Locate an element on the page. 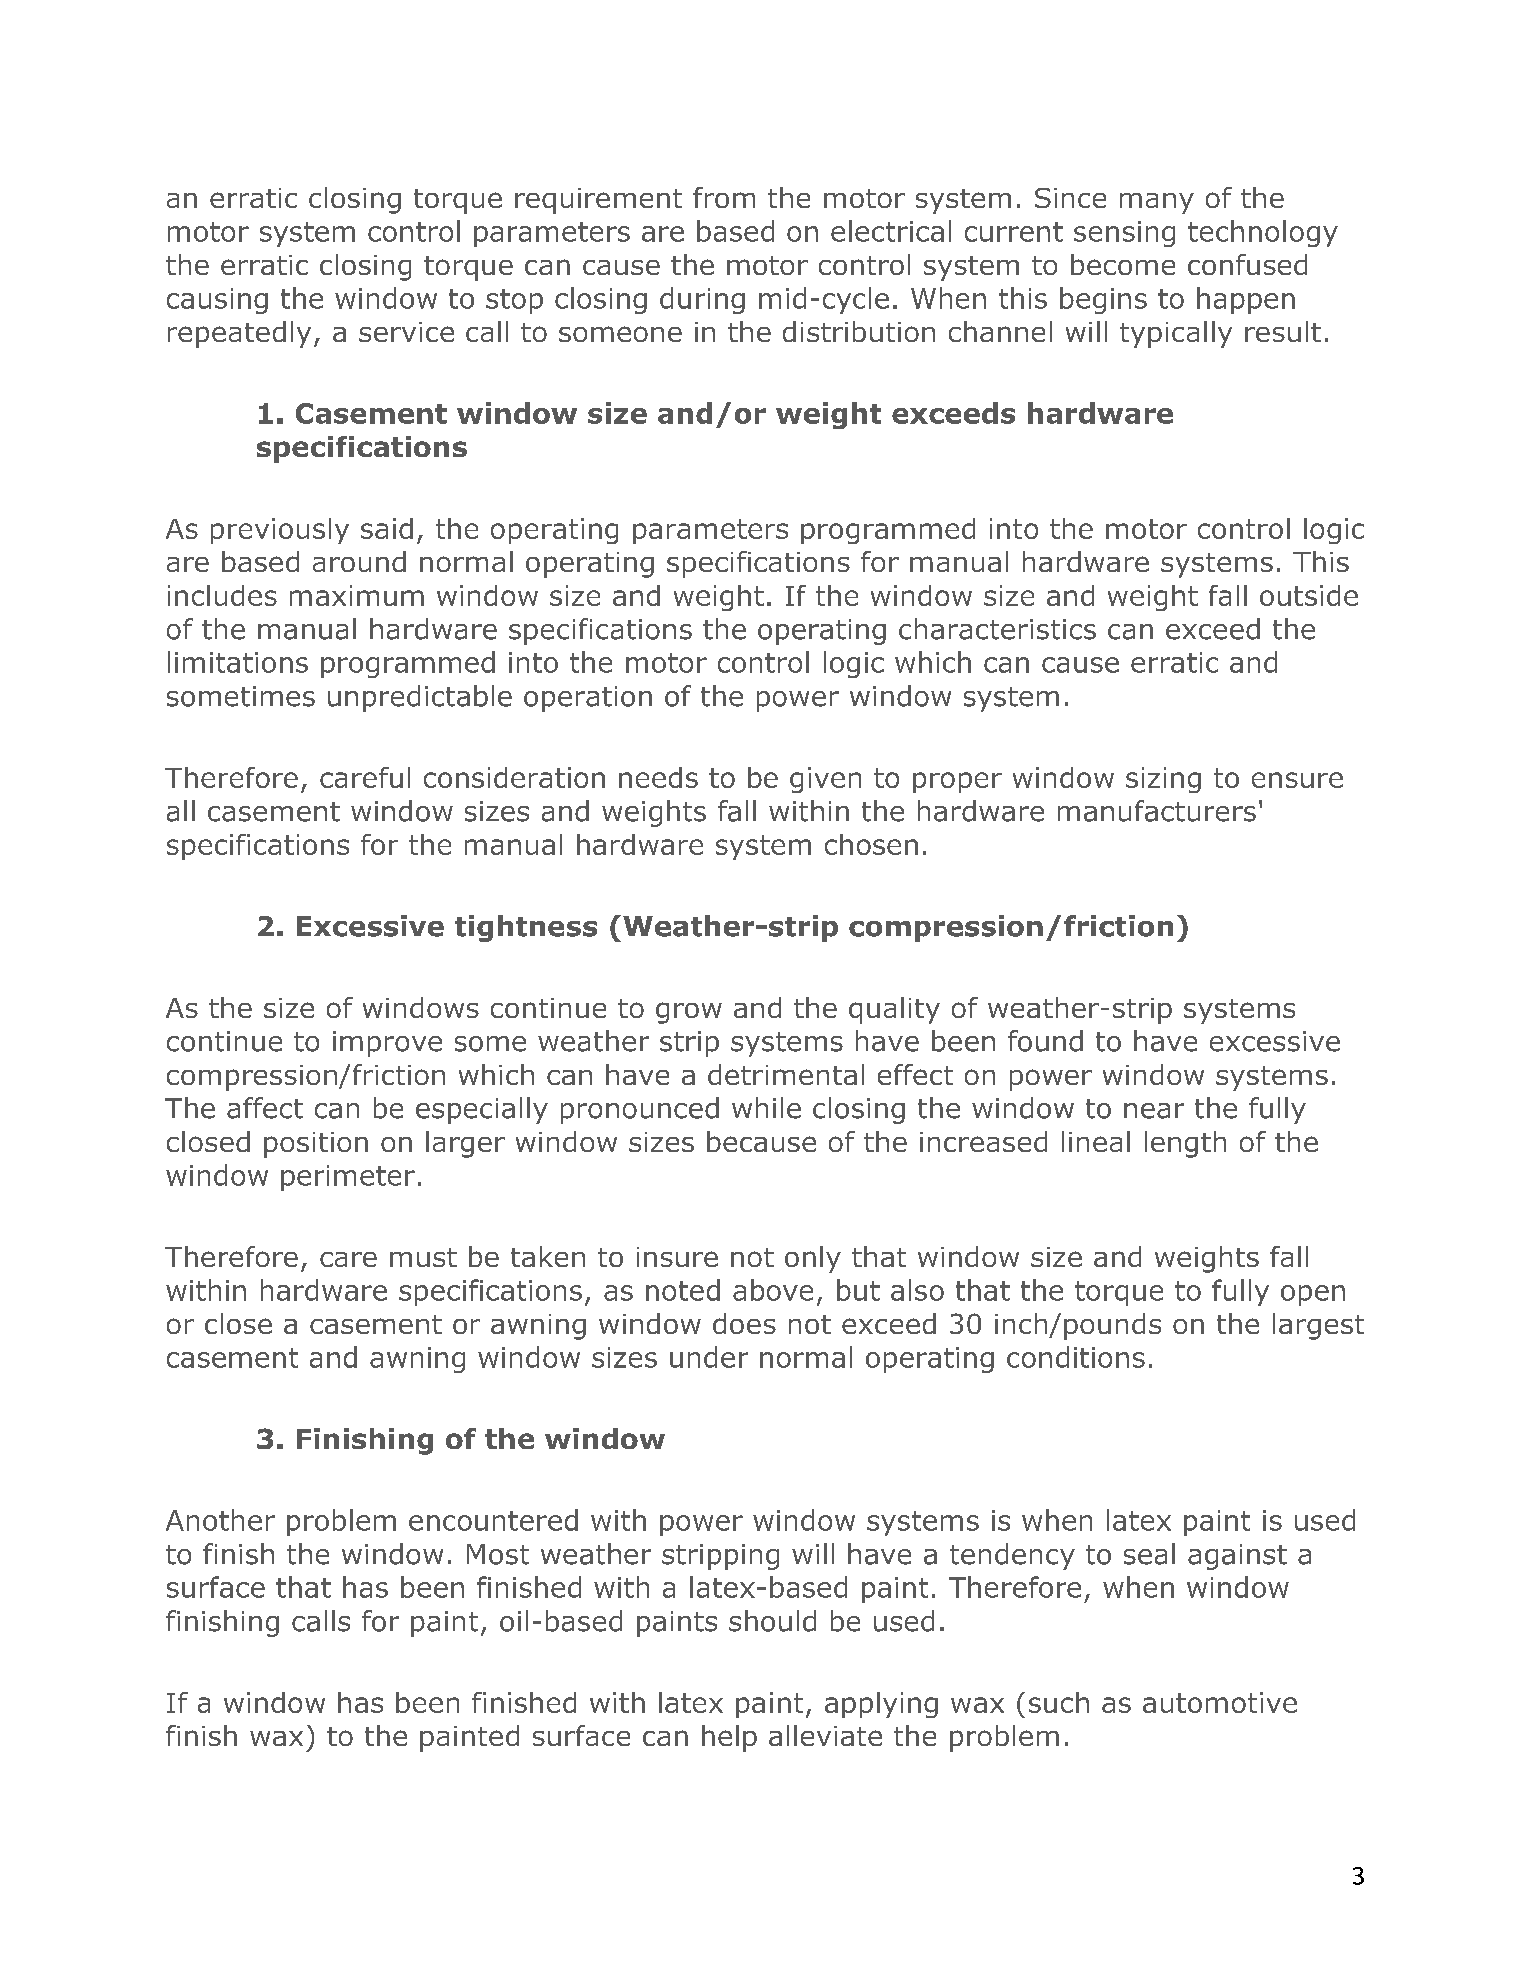 Image resolution: width=1533 pixels, height=1984 pixels. found is located at coordinates (1045, 1041).
